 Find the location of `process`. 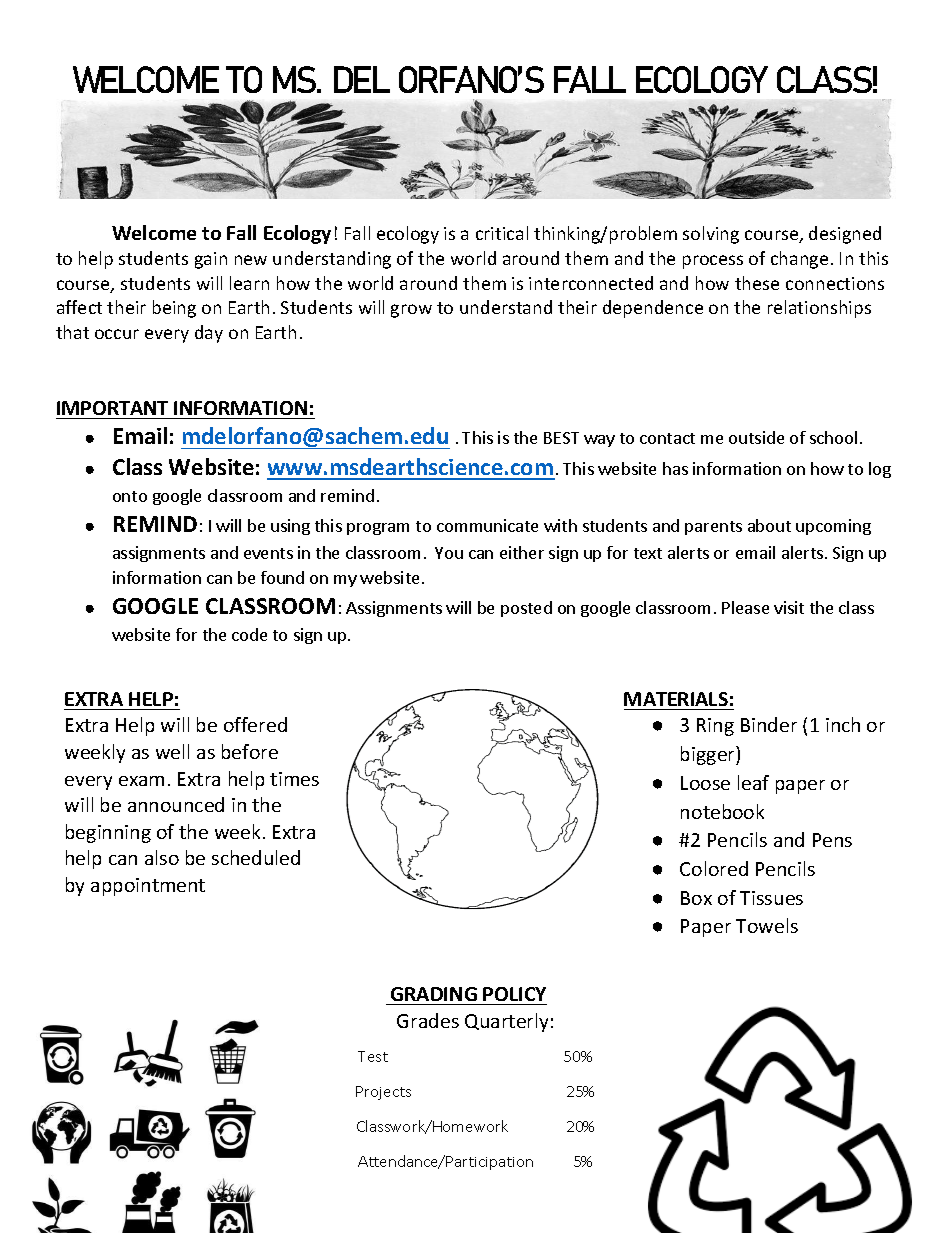

process is located at coordinates (713, 262).
